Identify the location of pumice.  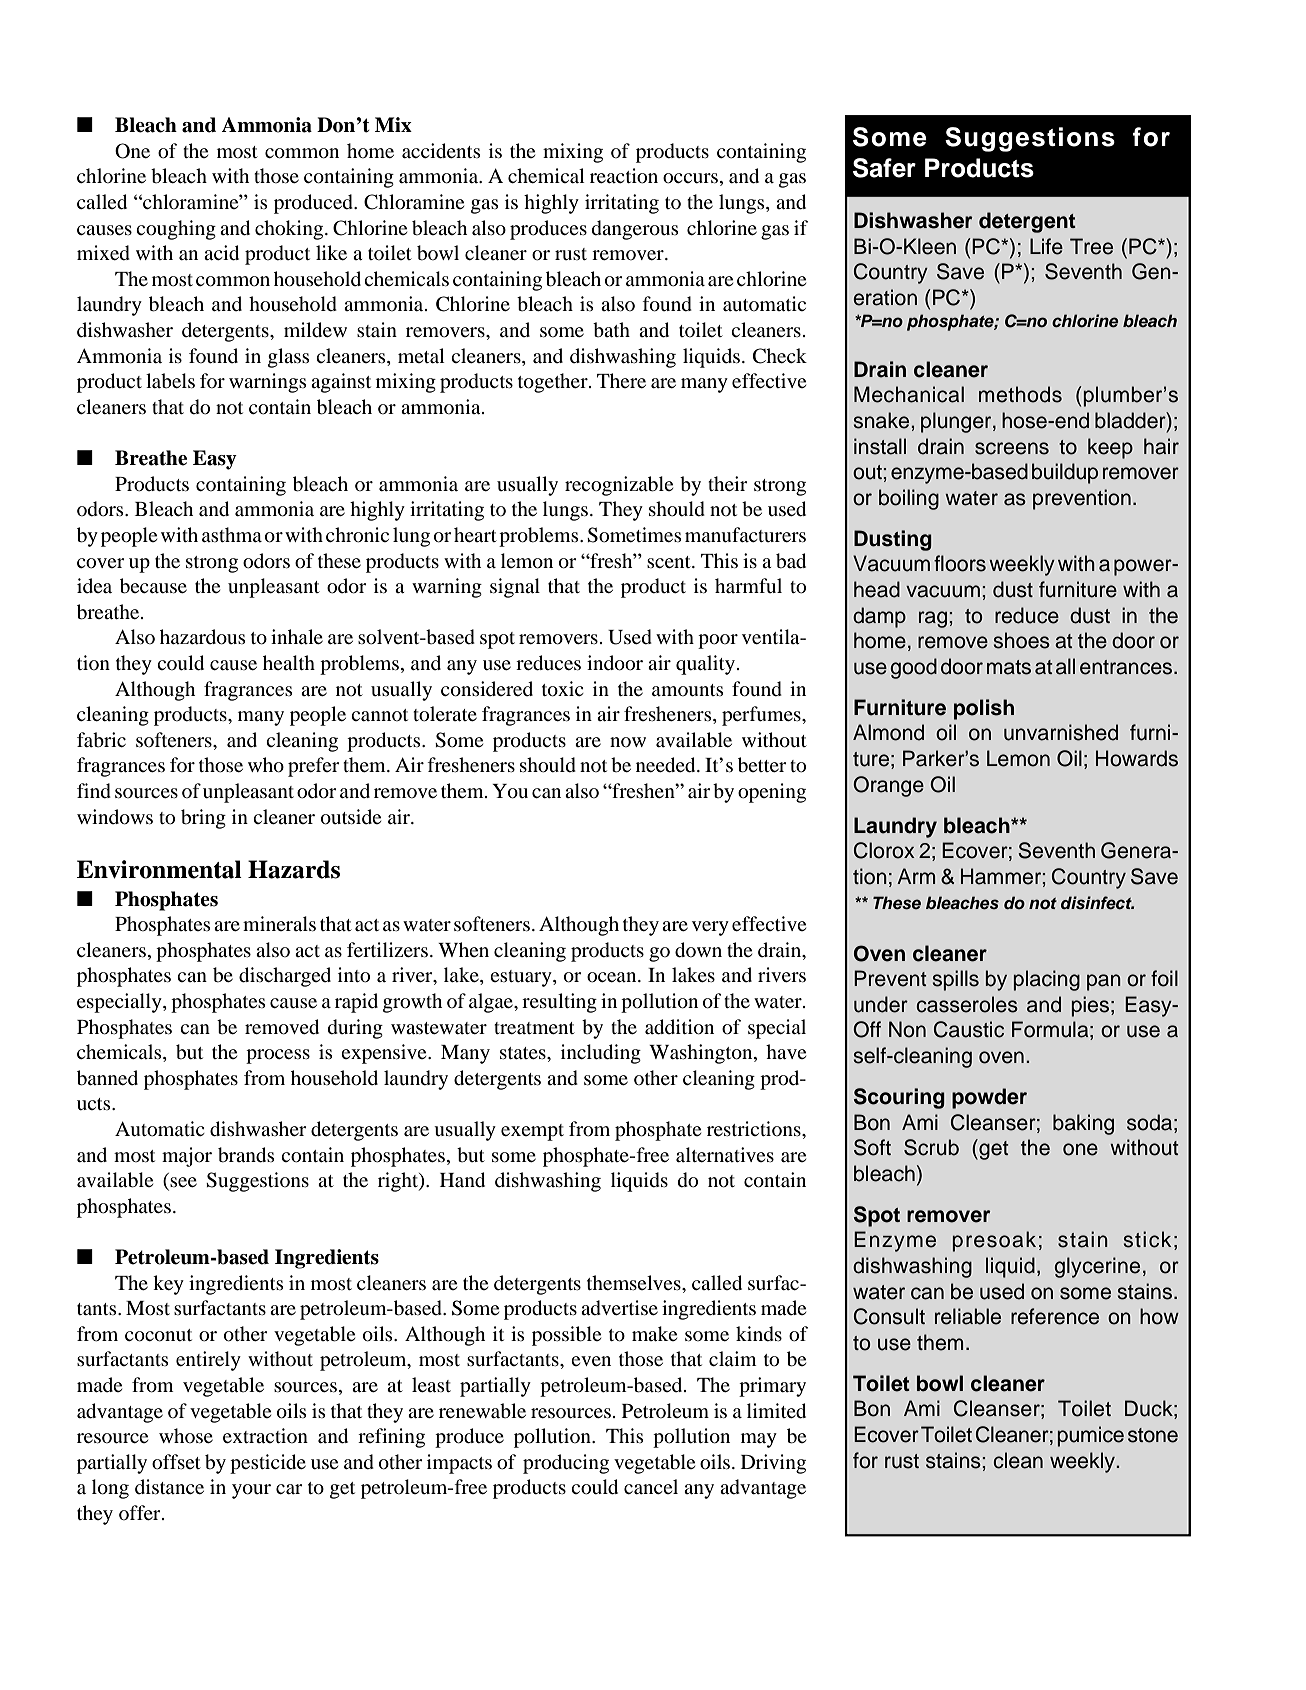
(1091, 1436).
